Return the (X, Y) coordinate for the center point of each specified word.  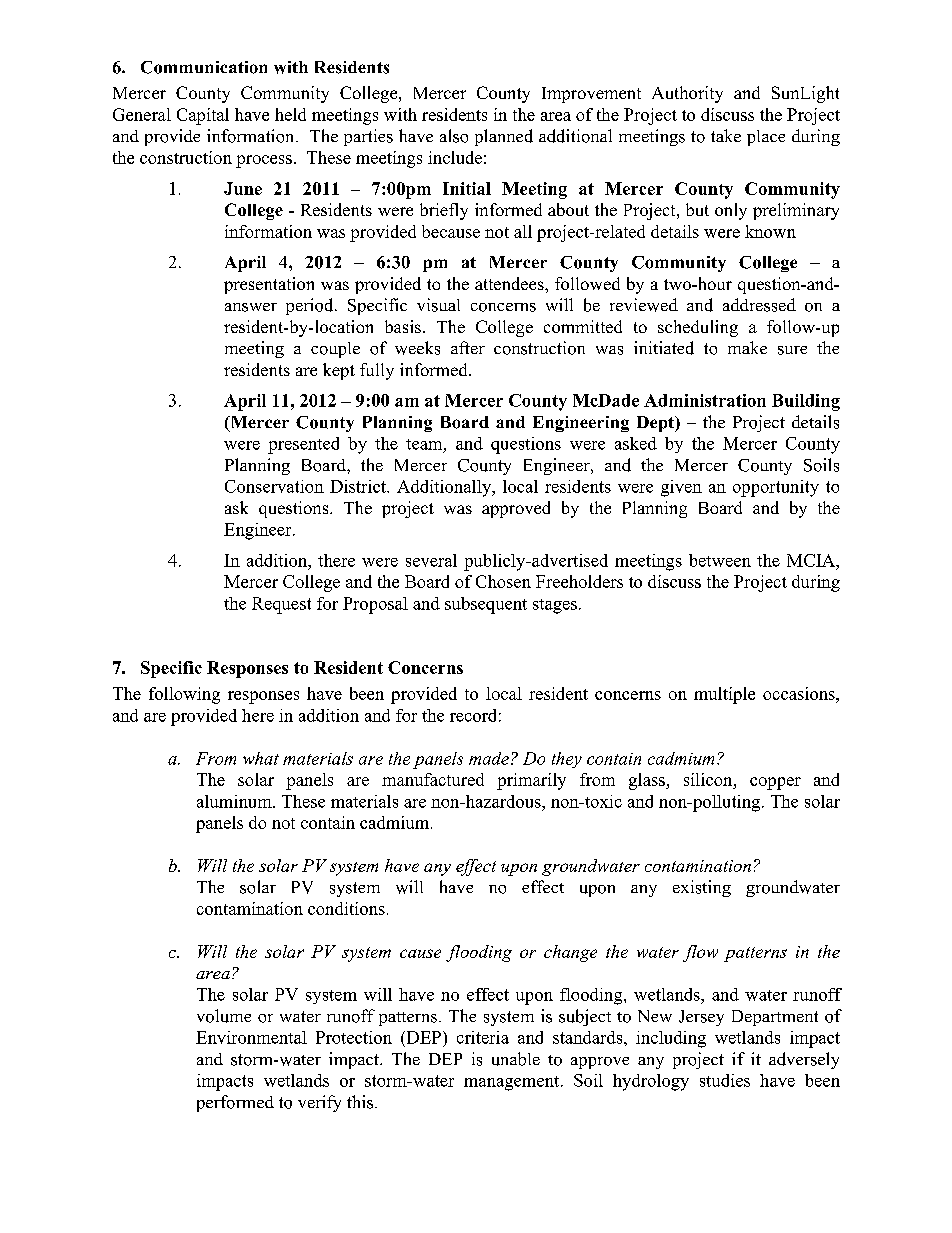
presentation (269, 285)
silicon (709, 779)
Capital (203, 116)
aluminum (235, 801)
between (720, 560)
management (513, 1083)
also (454, 136)
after (468, 347)
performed (235, 1103)
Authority (687, 94)
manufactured (433, 779)
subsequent (486, 605)
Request (281, 605)
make (747, 347)
